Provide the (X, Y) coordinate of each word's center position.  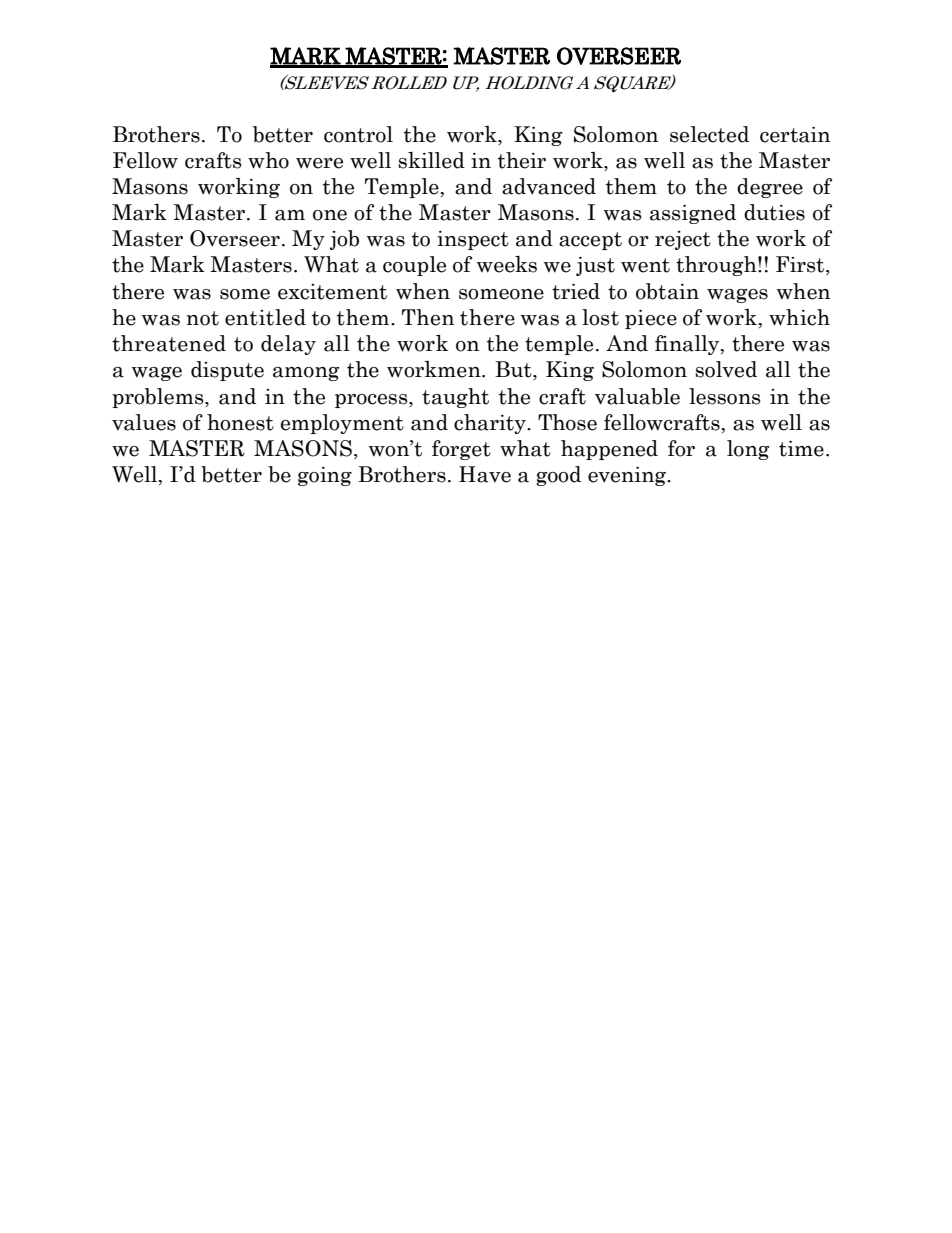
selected (709, 134)
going (325, 476)
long (748, 450)
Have (485, 474)
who (268, 160)
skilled (431, 160)
